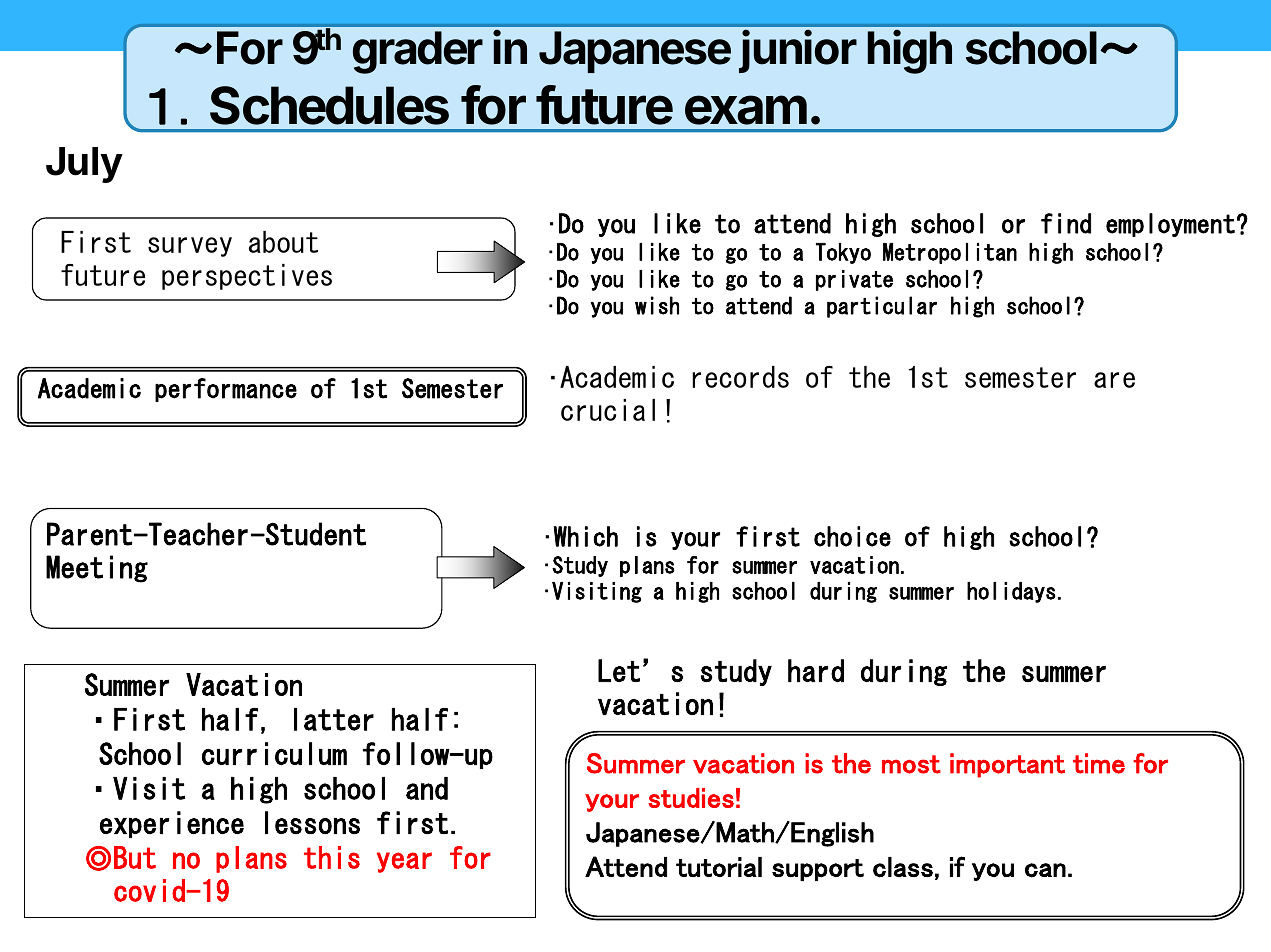  I want to click on Meeting, so click(97, 569).
